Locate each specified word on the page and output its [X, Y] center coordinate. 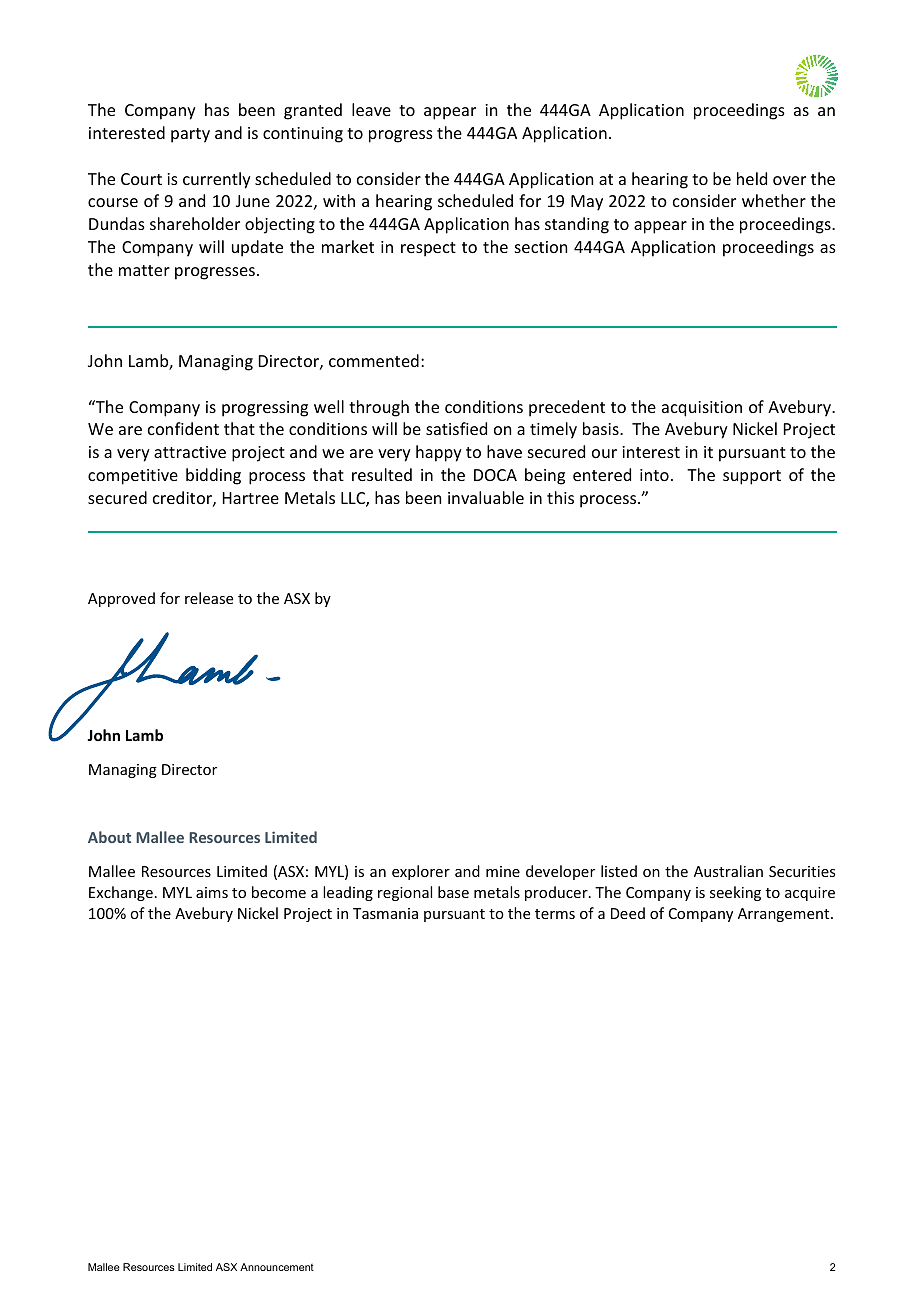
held [752, 178]
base [453, 892]
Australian [728, 871]
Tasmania [385, 913]
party [190, 135]
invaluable [486, 497]
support [752, 477]
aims [212, 892]
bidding [213, 476]
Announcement [277, 1267]
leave [371, 109]
